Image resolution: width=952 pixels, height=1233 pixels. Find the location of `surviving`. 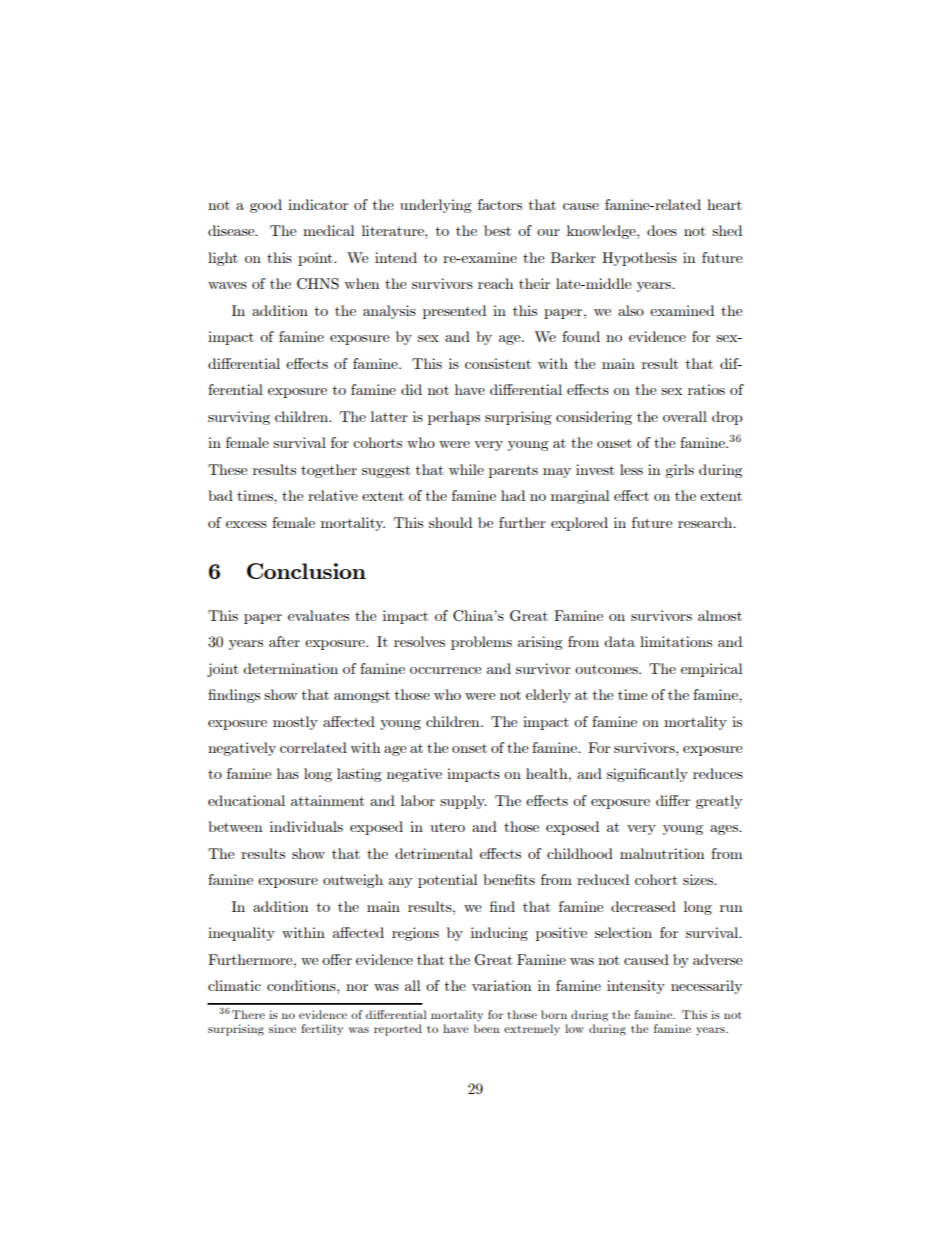

surviving is located at coordinates (239, 418).
